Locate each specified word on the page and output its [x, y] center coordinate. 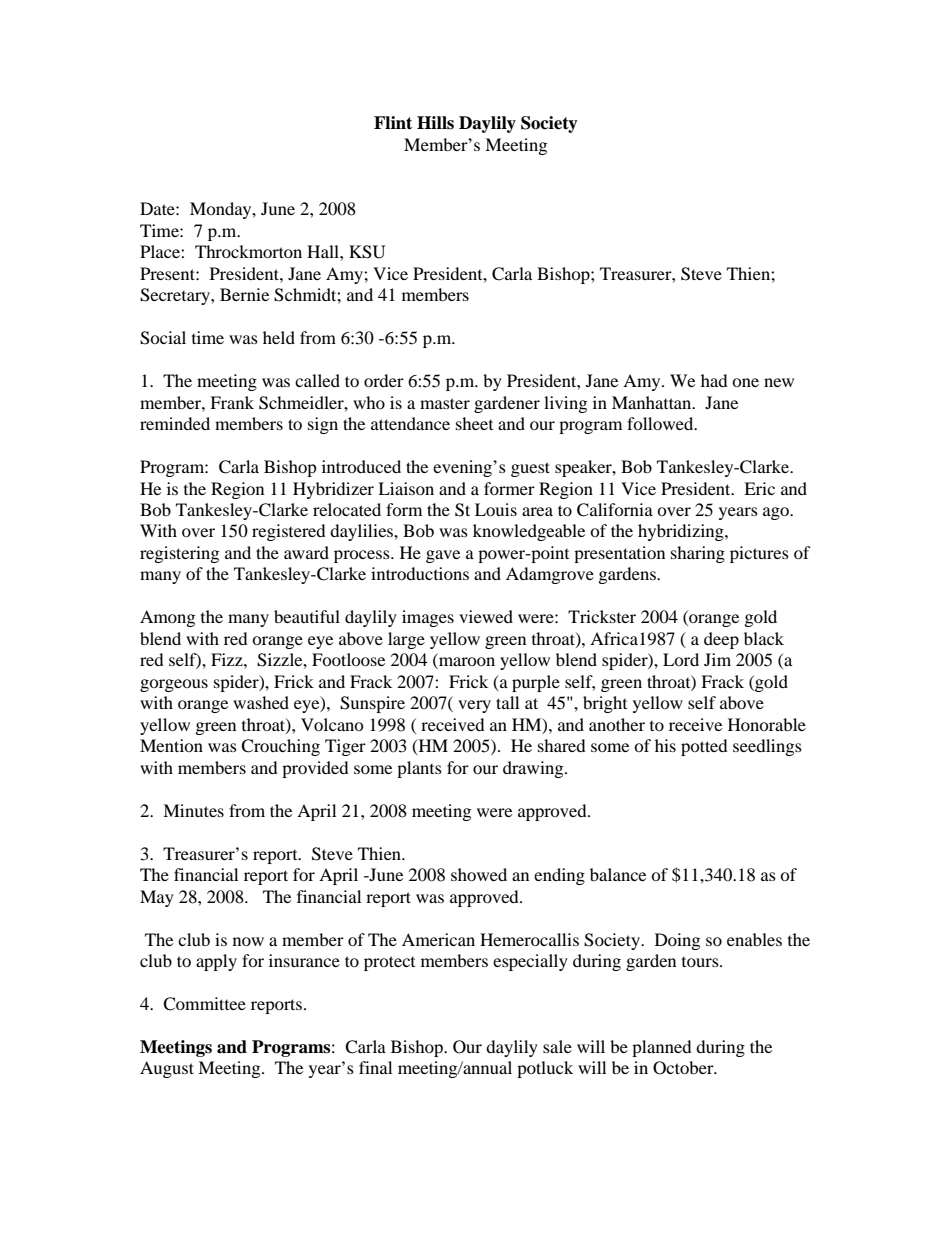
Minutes [193, 810]
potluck [545, 1069]
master [445, 403]
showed [479, 874]
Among [167, 618]
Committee [204, 1004]
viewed [486, 616]
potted [704, 747]
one [745, 382]
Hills [435, 123]
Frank [232, 402]
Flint [393, 123]
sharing [698, 554]
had [714, 380]
